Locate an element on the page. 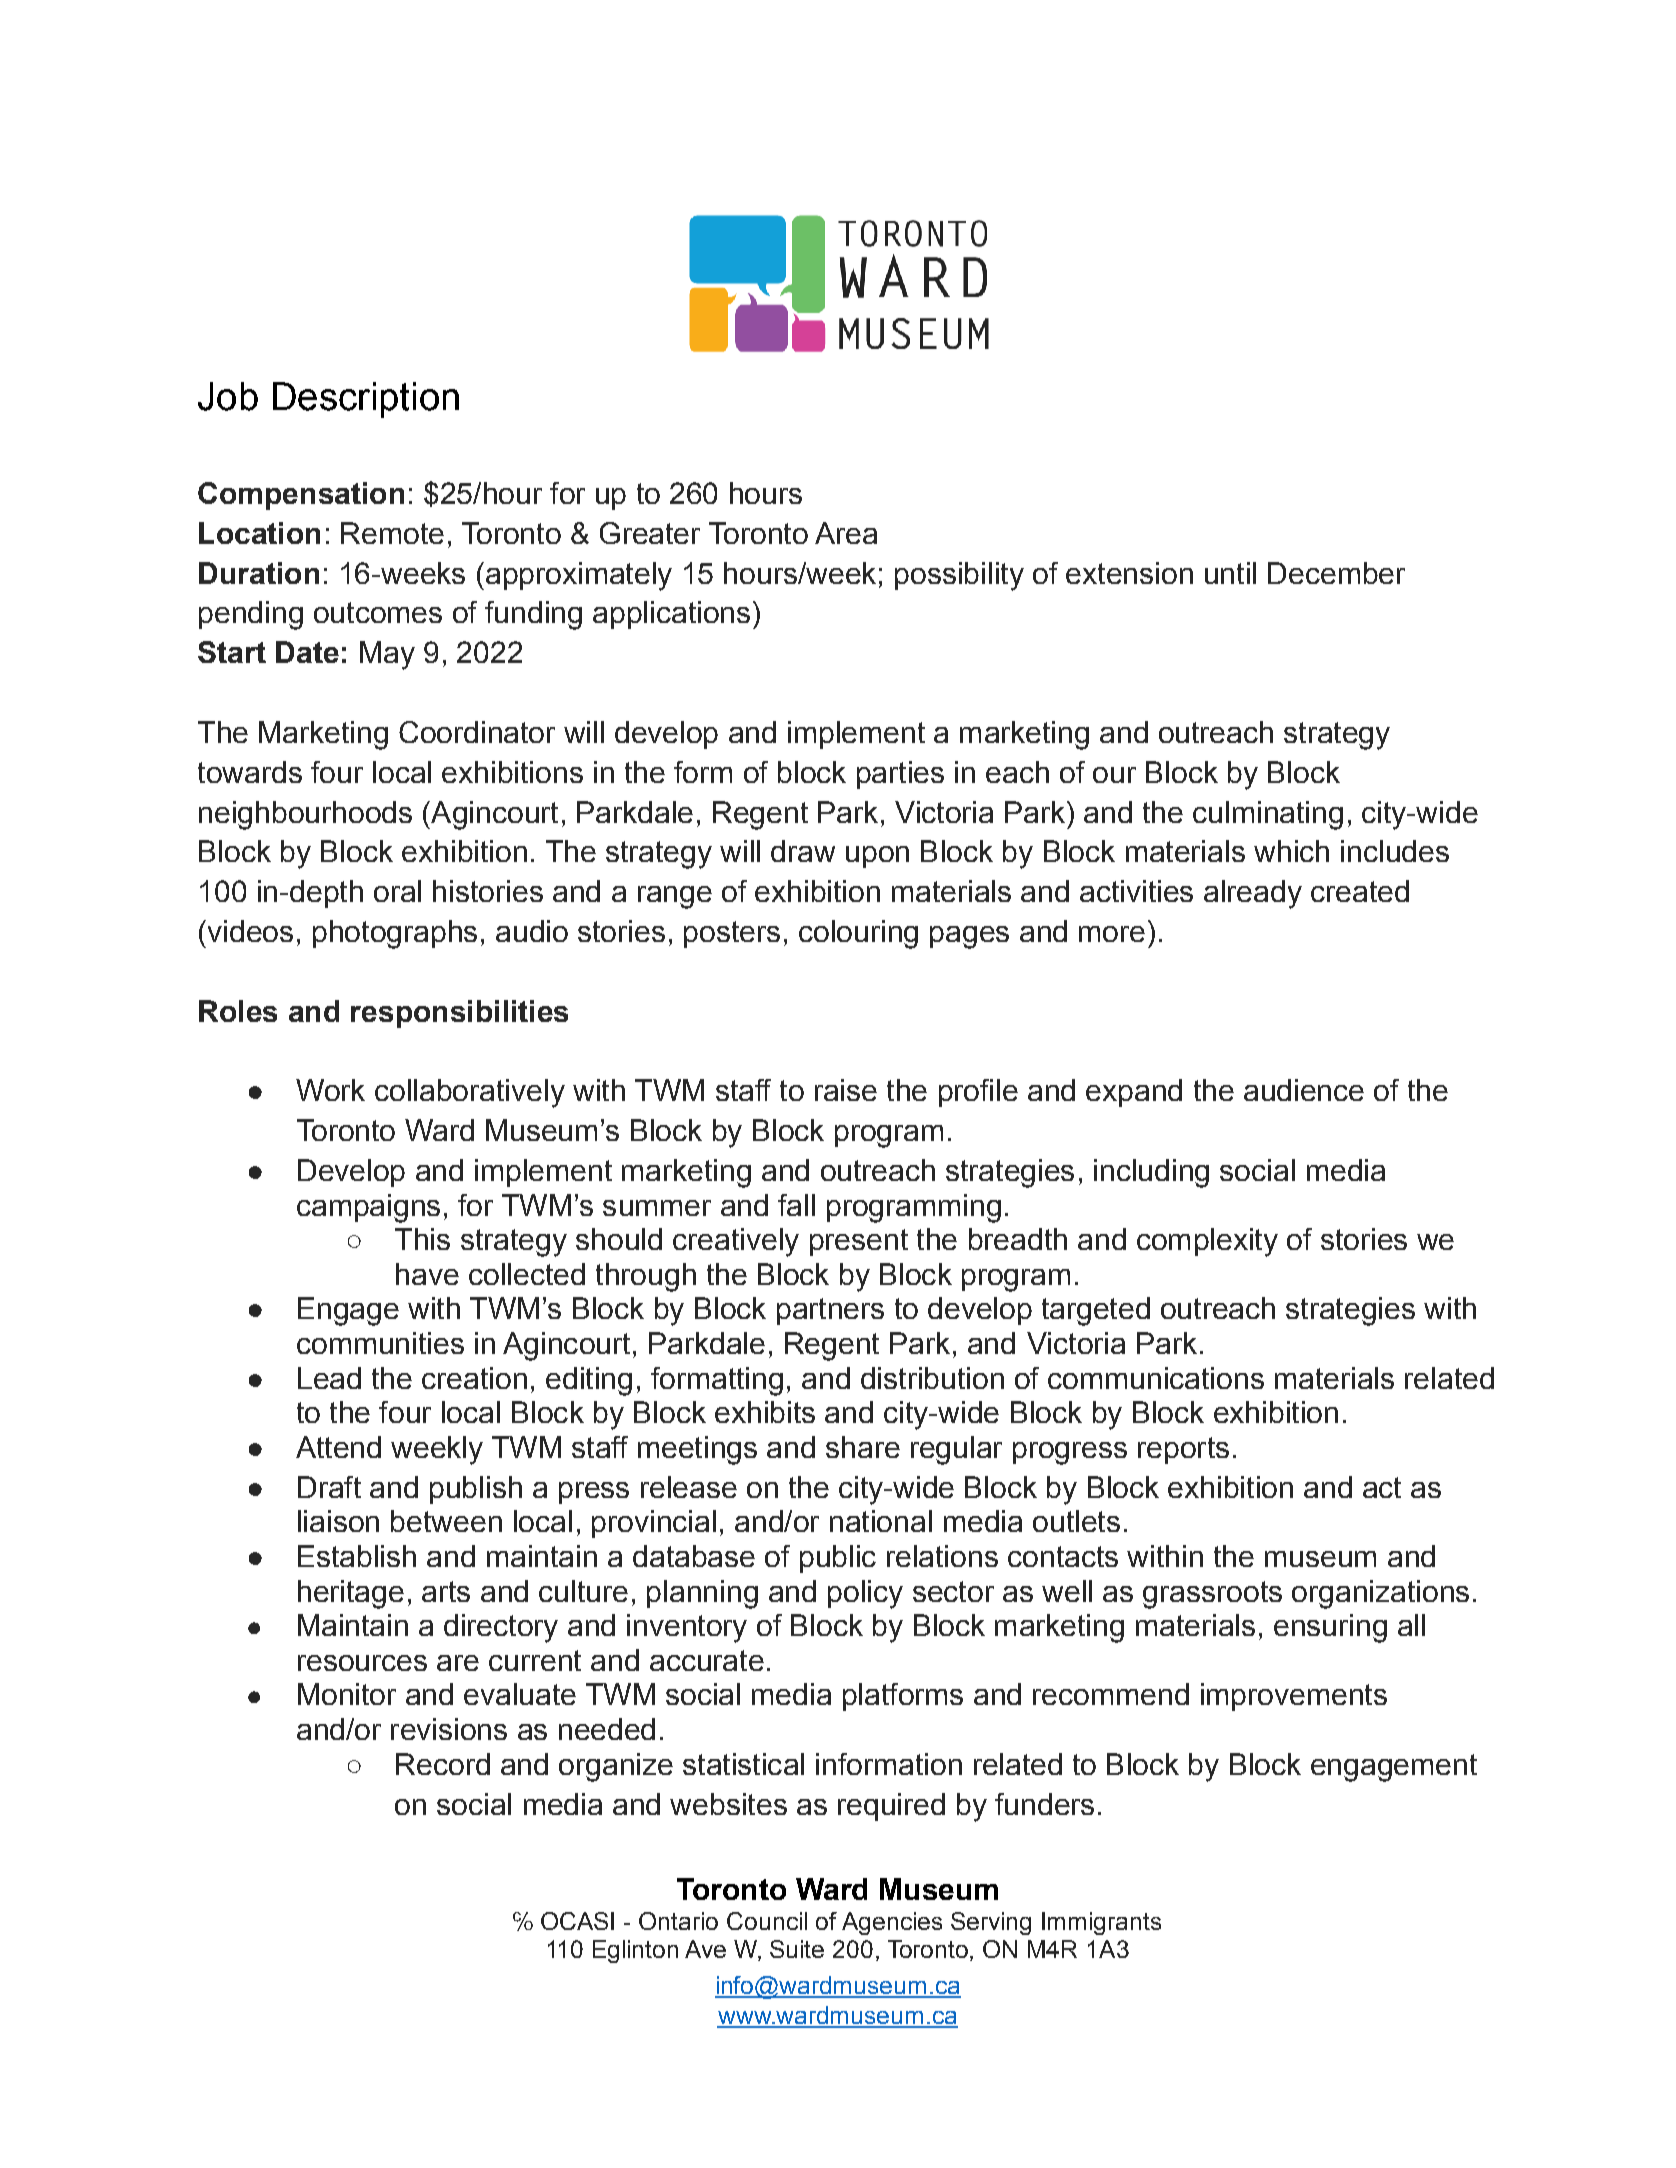  Description is located at coordinates (366, 400).
